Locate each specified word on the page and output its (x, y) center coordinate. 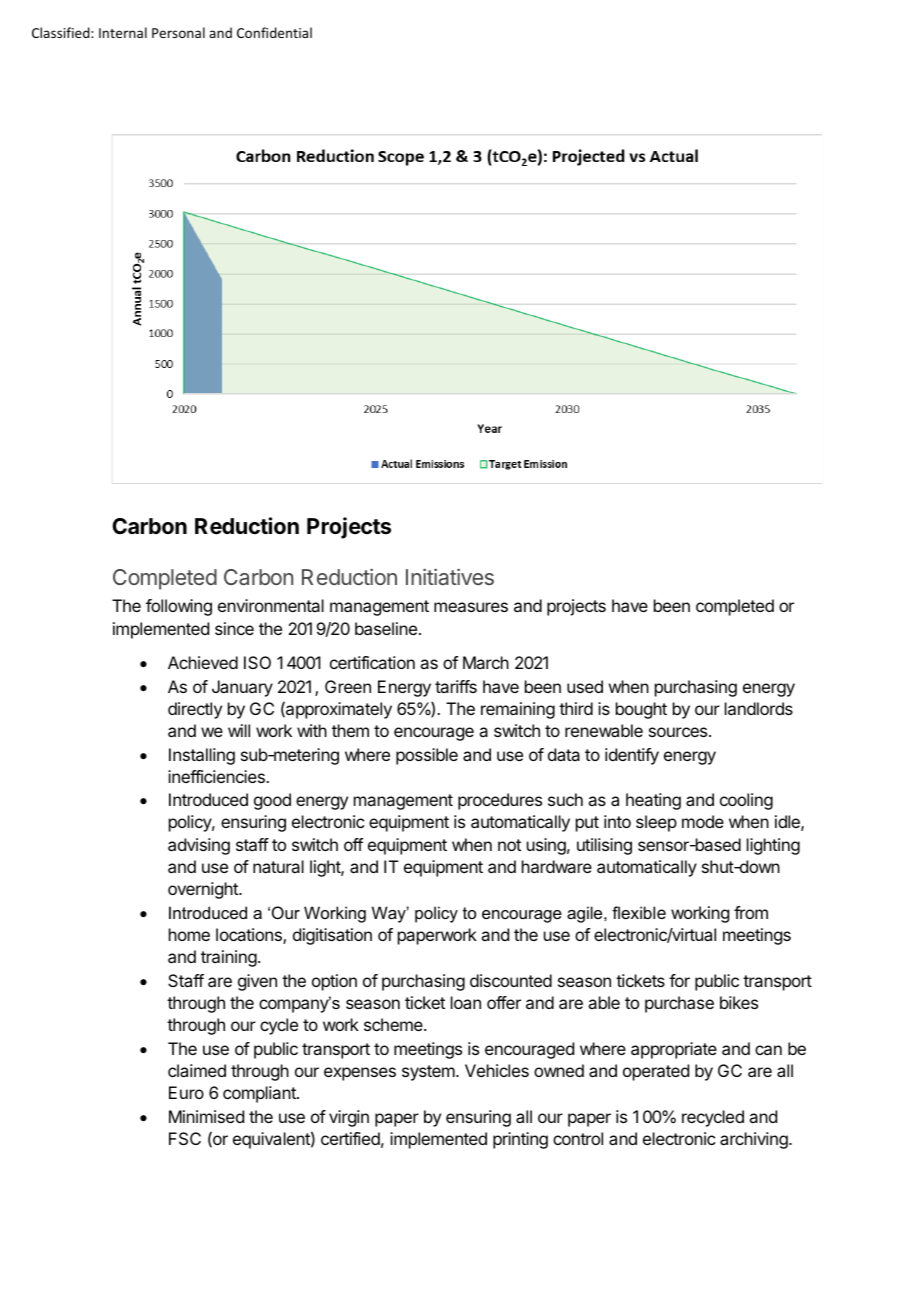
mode (703, 821)
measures (471, 607)
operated (656, 1072)
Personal (178, 32)
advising (199, 846)
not (509, 845)
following (179, 607)
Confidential (274, 32)
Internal (123, 32)
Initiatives (450, 576)
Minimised (206, 1116)
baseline (386, 628)
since (234, 628)
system (429, 1073)
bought (641, 710)
